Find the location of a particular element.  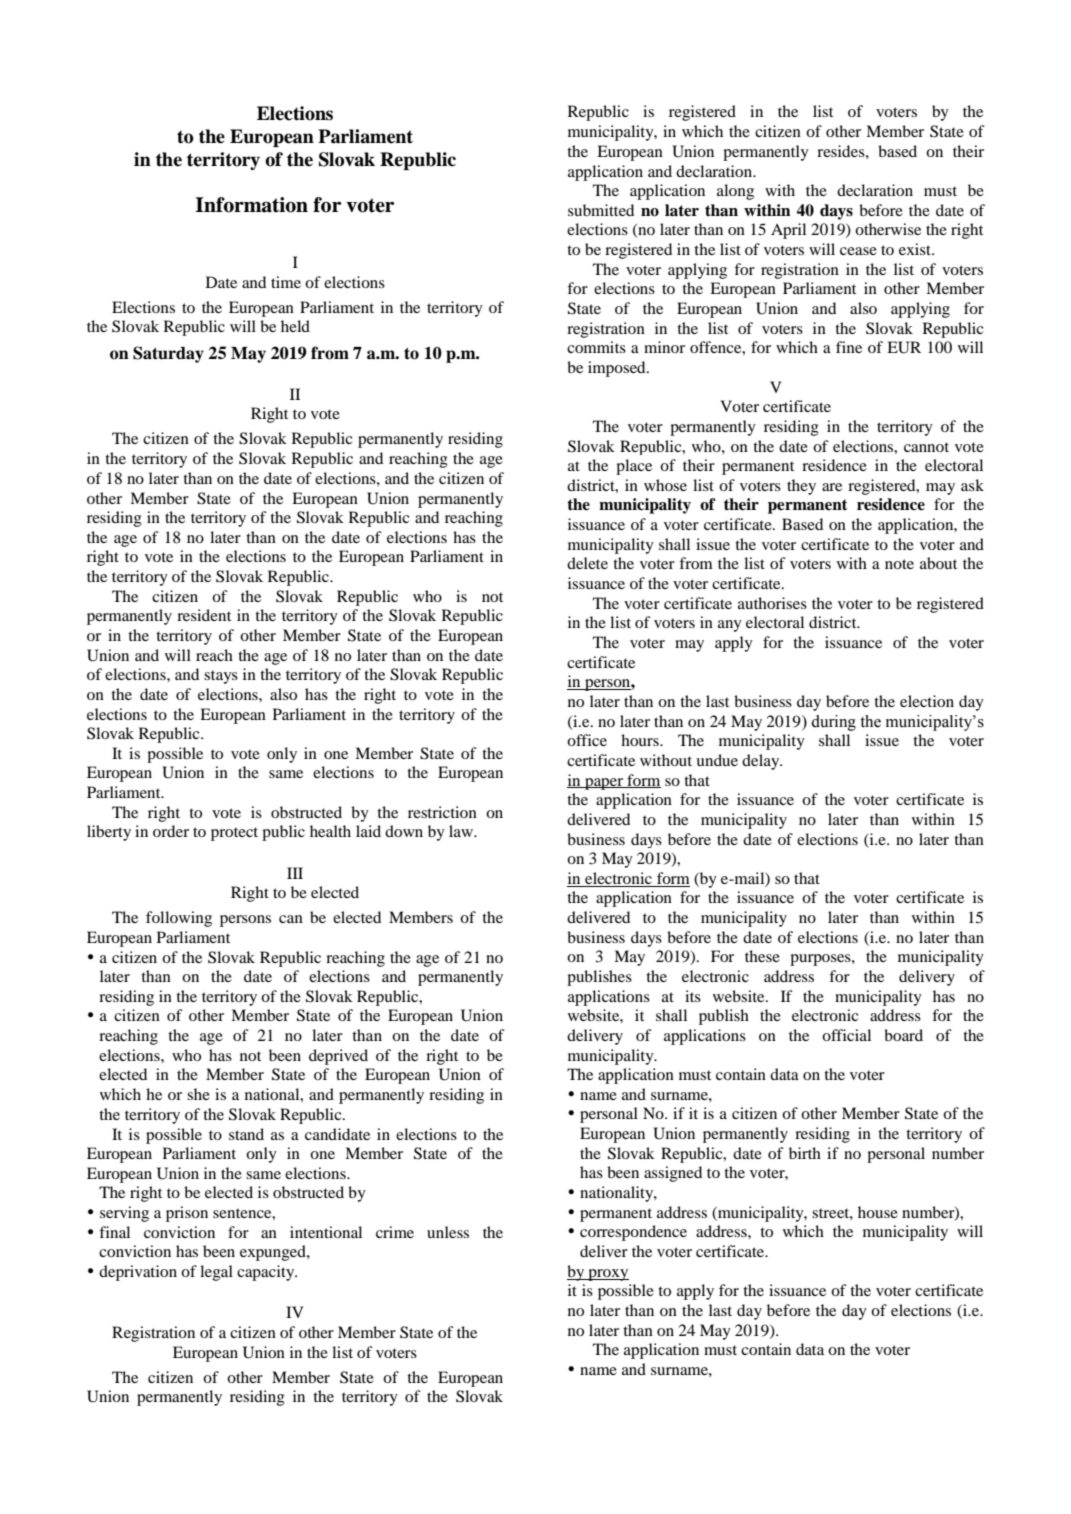

proxy is located at coordinates (607, 1275).
